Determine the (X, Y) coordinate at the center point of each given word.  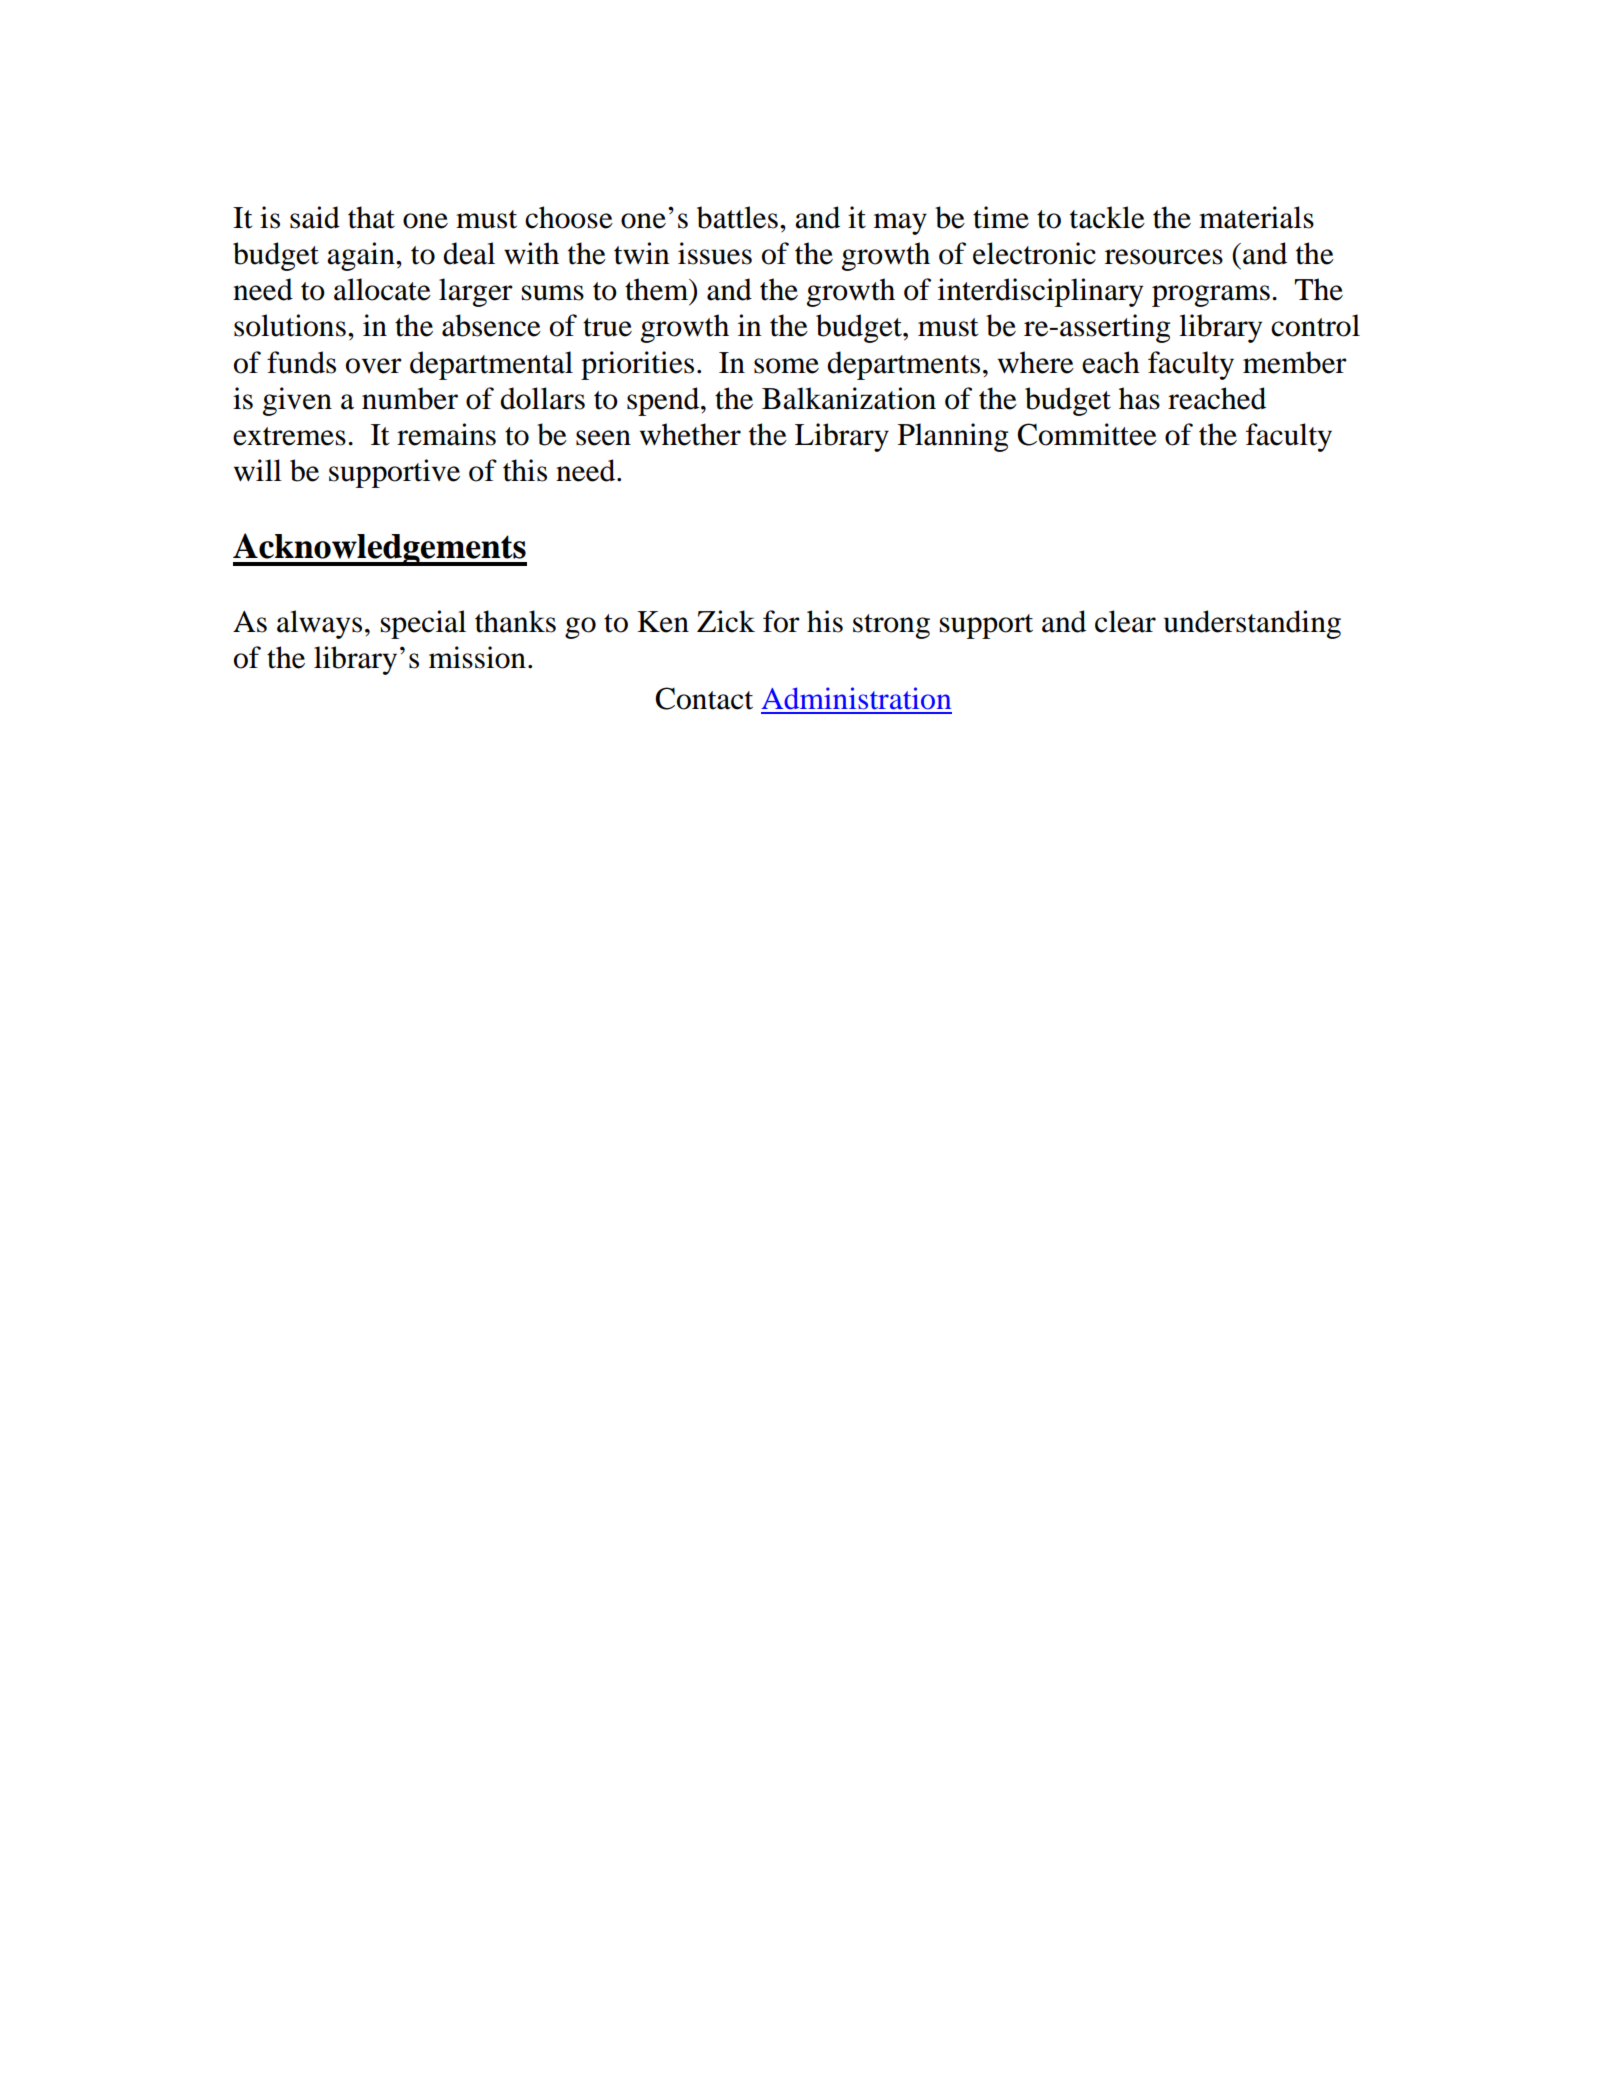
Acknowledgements (380, 549)
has (1139, 398)
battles (737, 217)
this (525, 470)
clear (1125, 621)
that (371, 217)
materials (1256, 217)
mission (477, 657)
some (786, 366)
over (374, 366)
